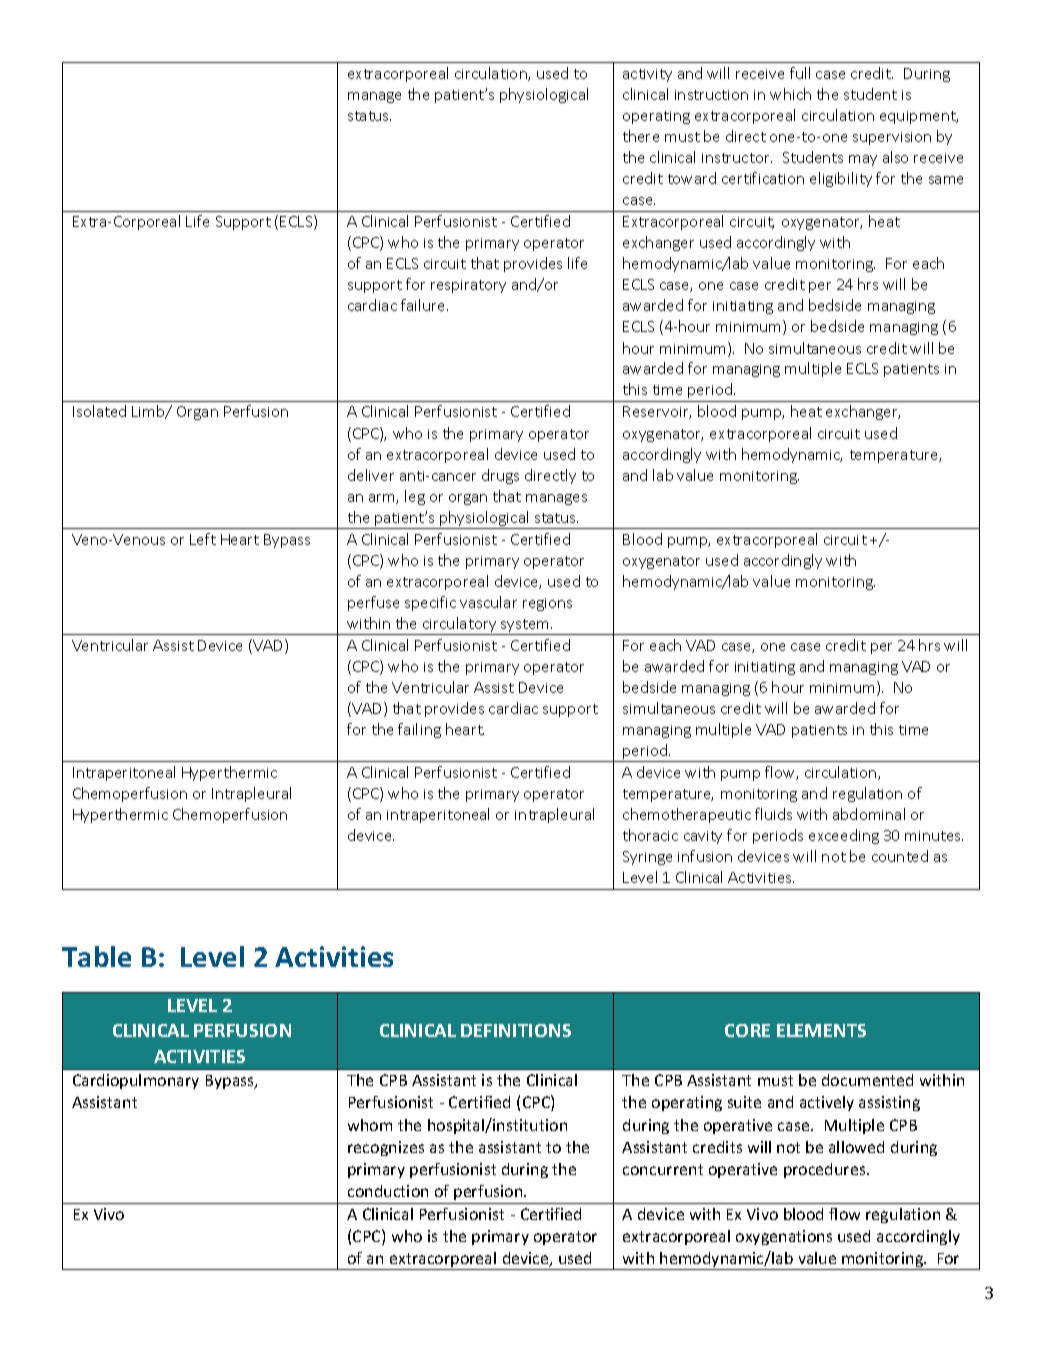  I want to click on Cardiopulmonary, so click(136, 1081).
